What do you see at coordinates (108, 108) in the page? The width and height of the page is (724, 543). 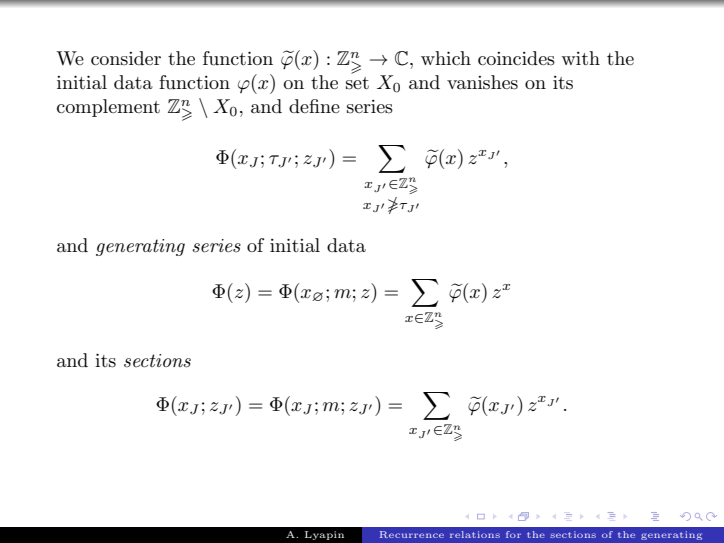 I see `complement` at bounding box center [108, 108].
